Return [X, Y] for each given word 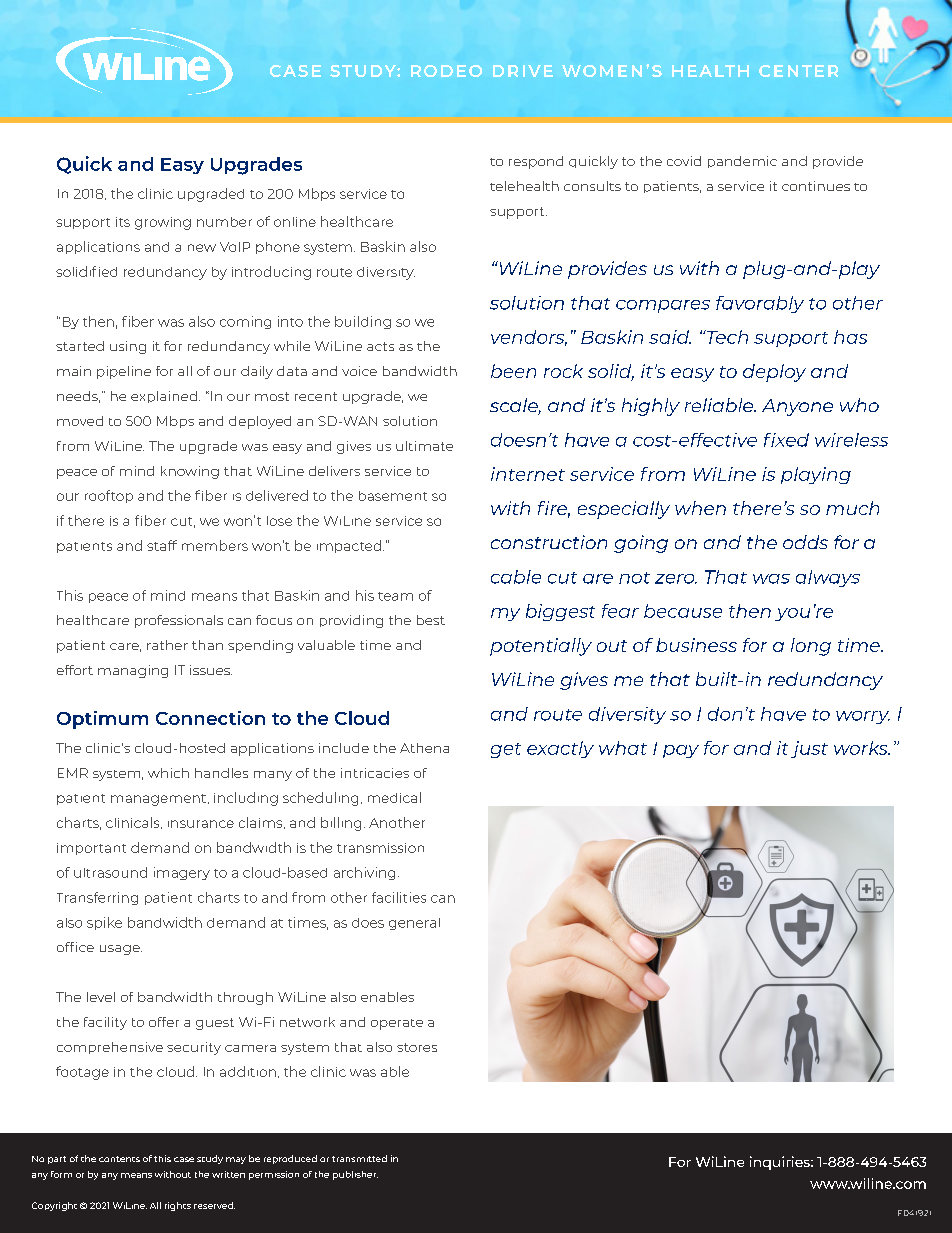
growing [163, 223]
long [811, 647]
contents [119, 1159]
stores [417, 1047]
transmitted [359, 1158]
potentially [541, 647]
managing [133, 671]
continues [816, 186]
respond [536, 162]
